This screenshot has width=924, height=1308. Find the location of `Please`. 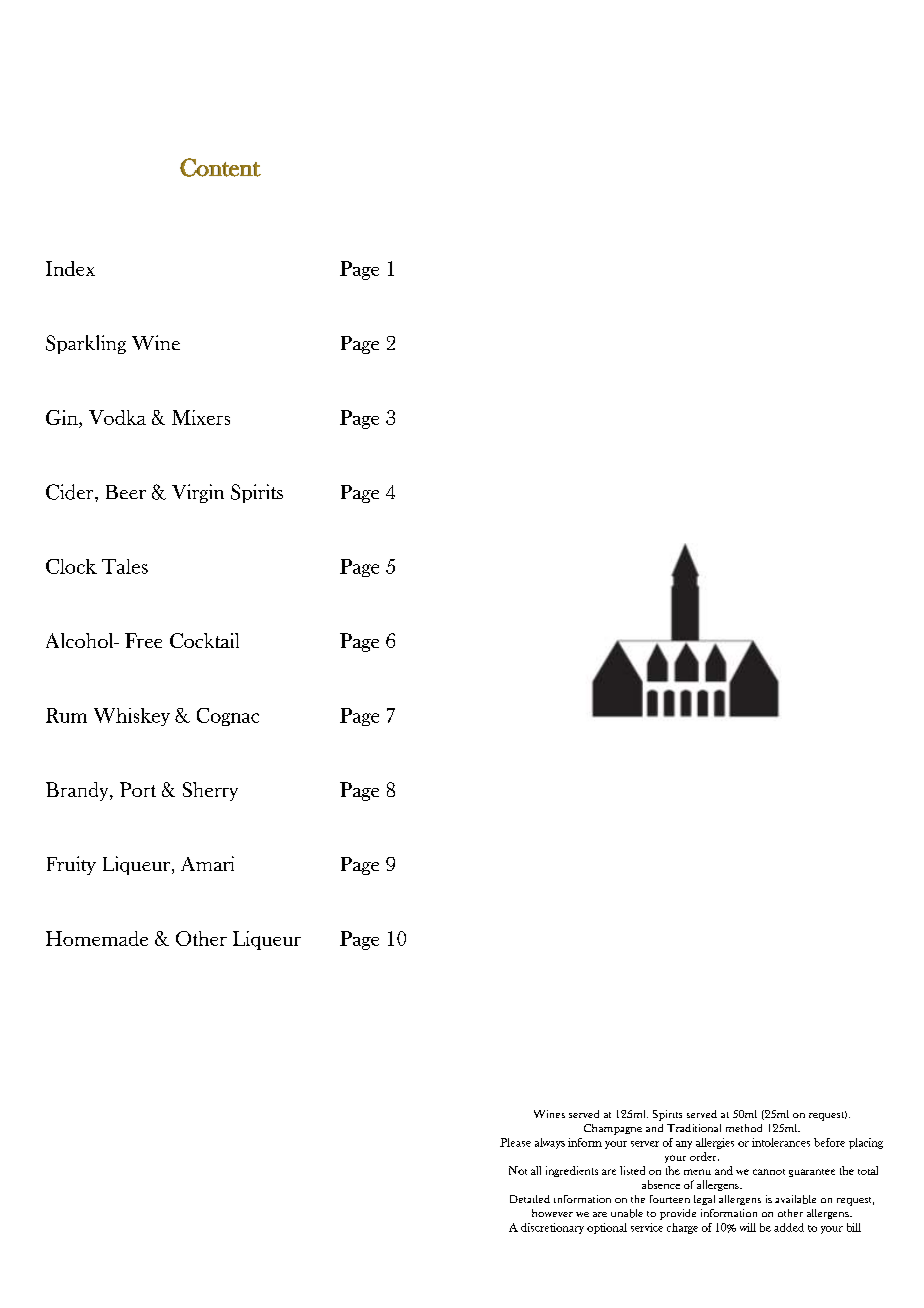

Please is located at coordinates (515, 1142).
